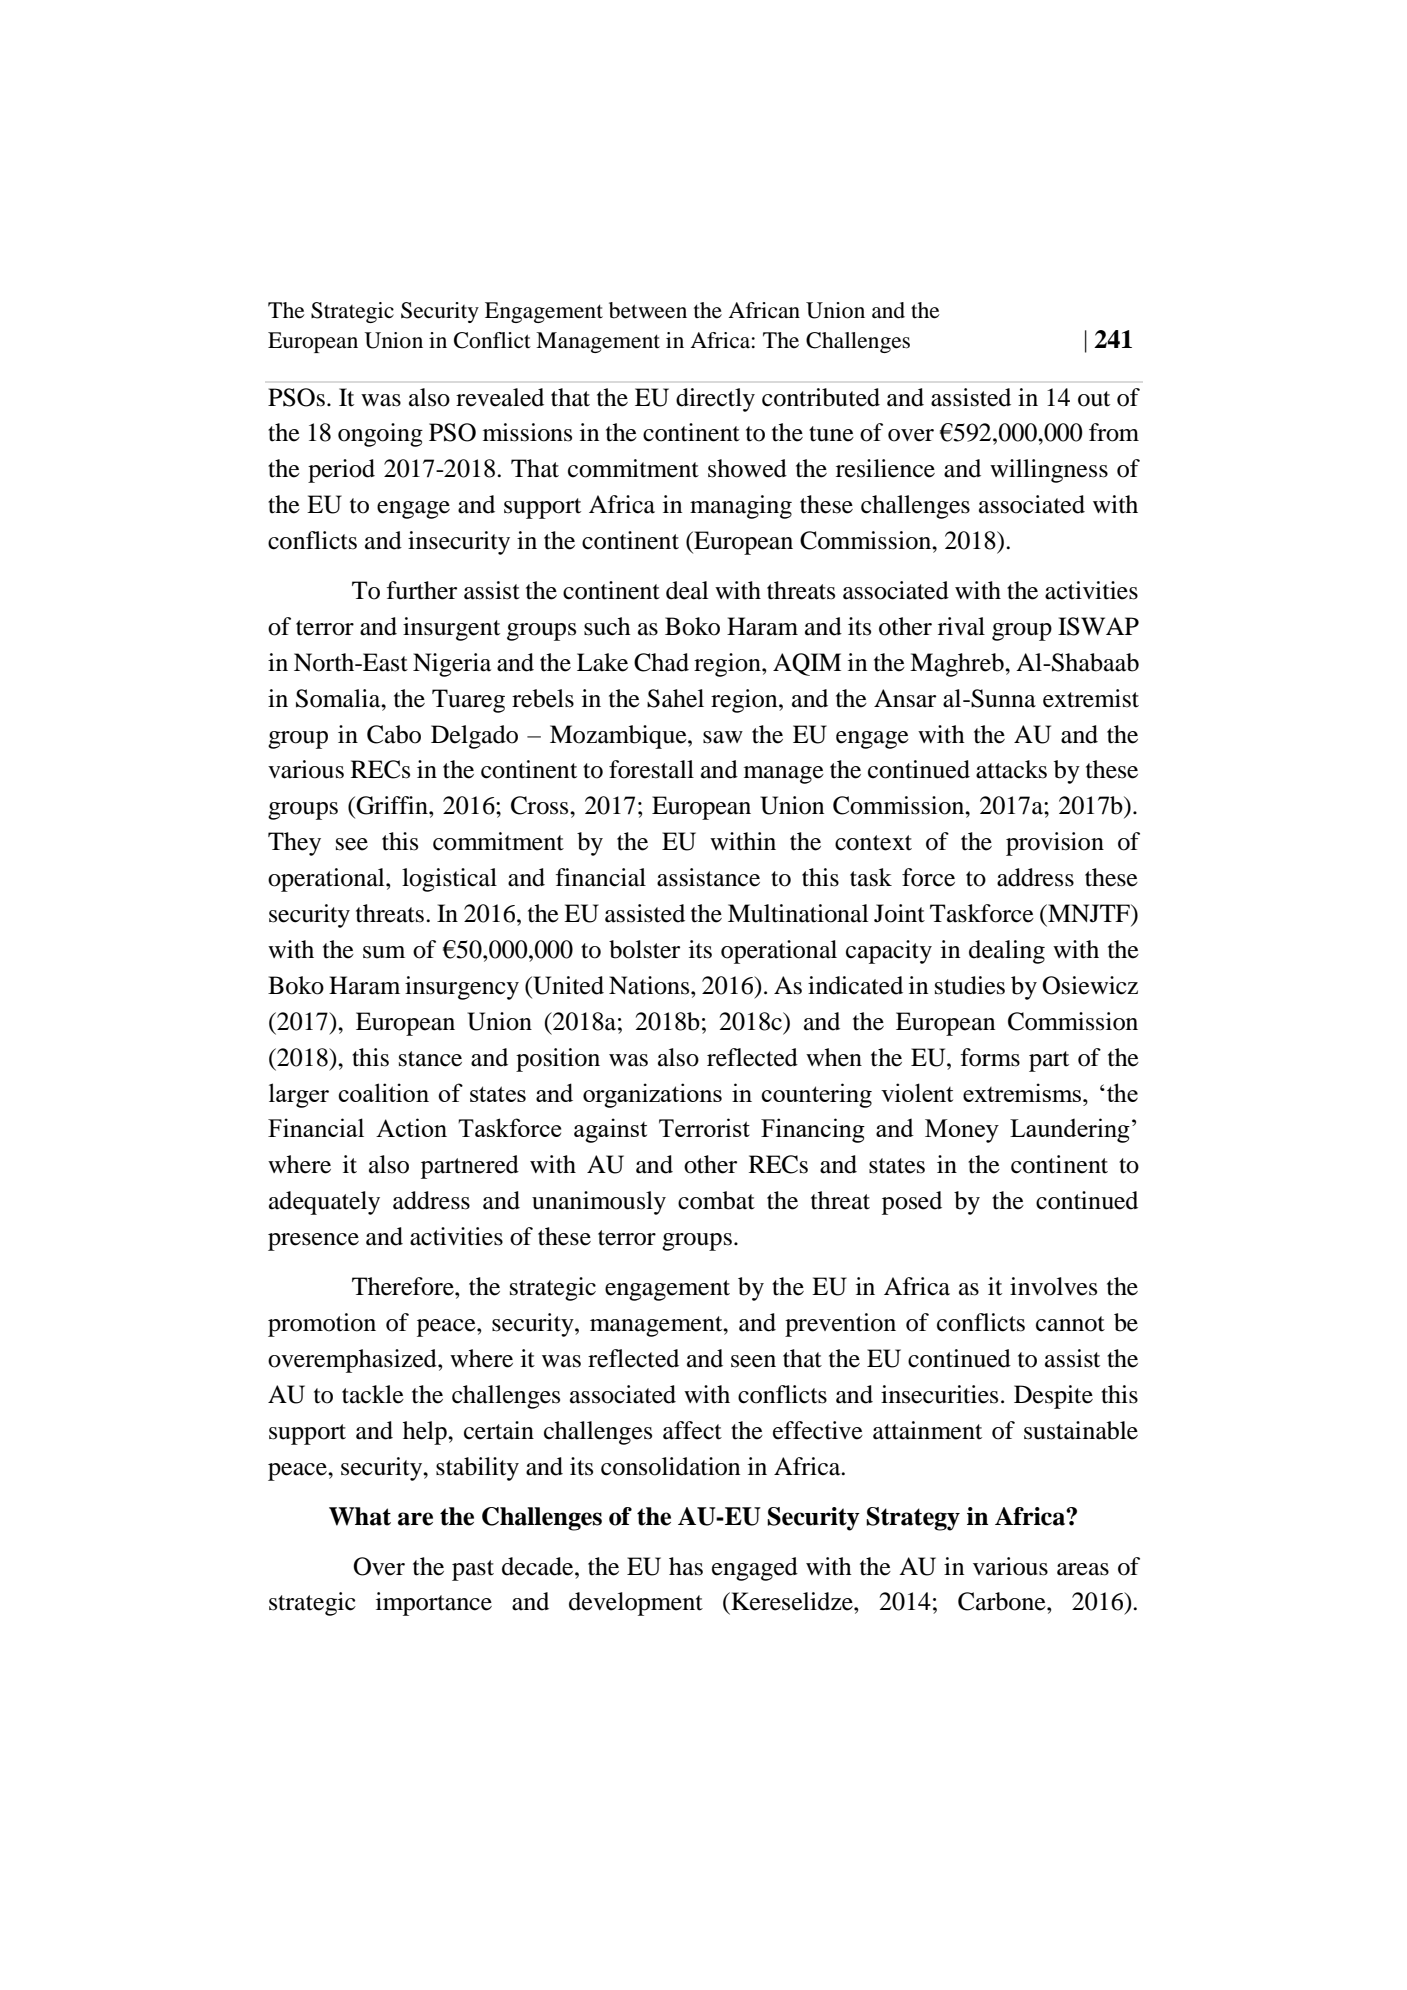 Image resolution: width=1407 pixels, height=1990 pixels. I want to click on provision, so click(1055, 844).
